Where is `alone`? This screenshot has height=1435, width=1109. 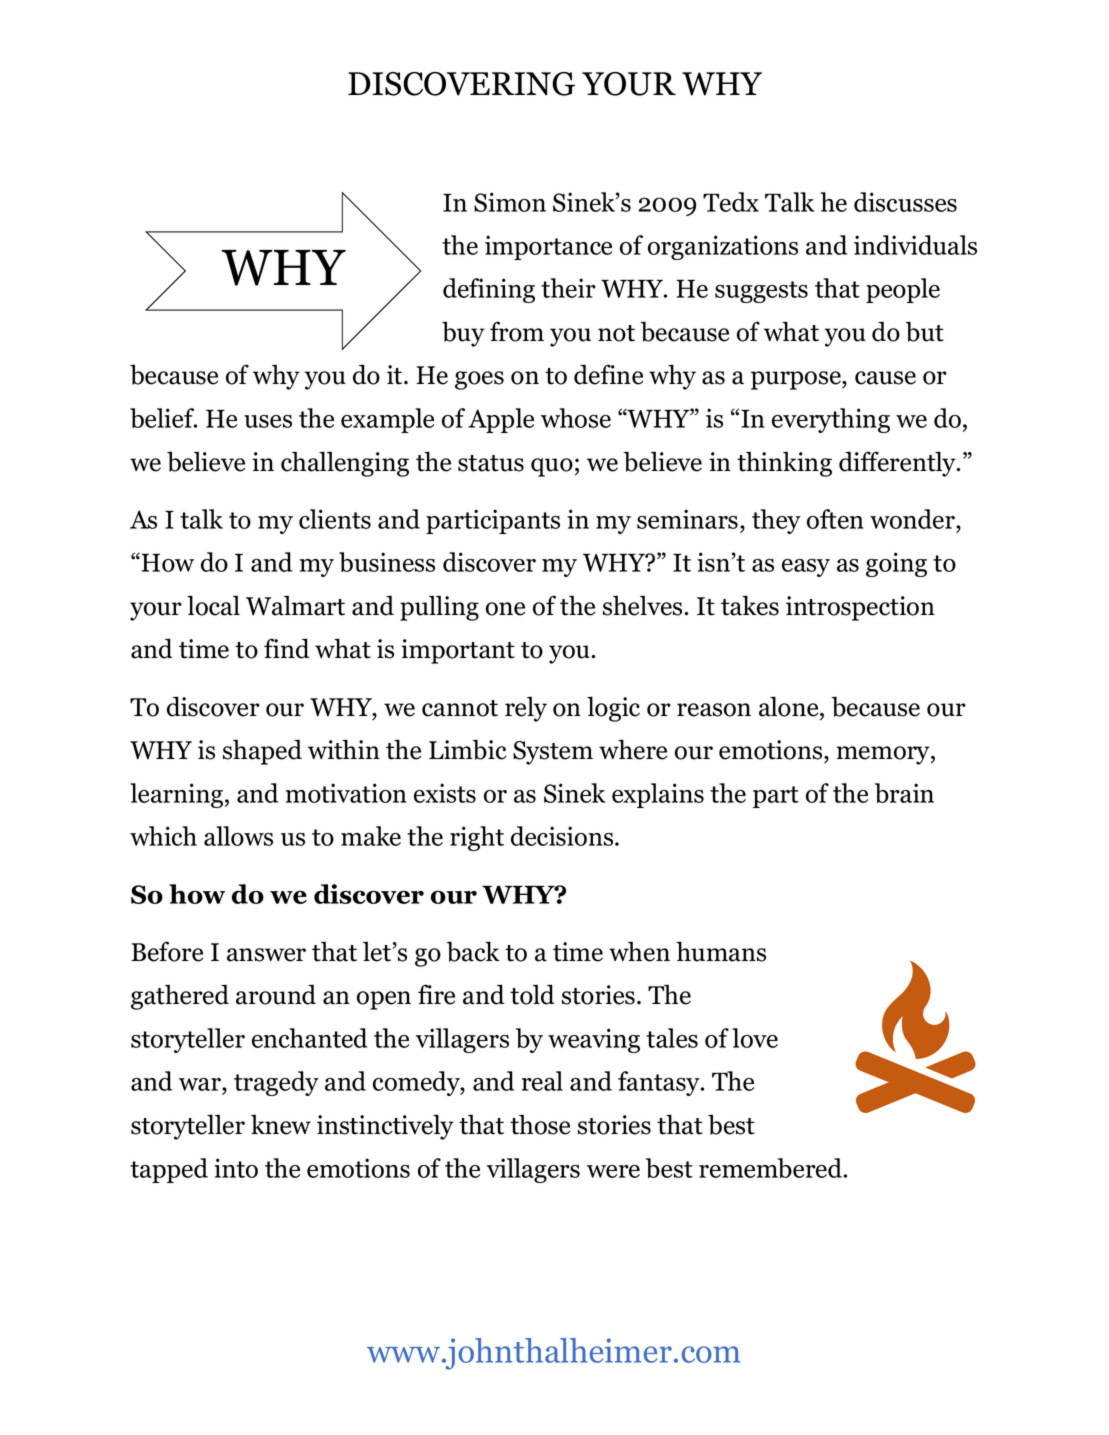 alone is located at coordinates (790, 706).
